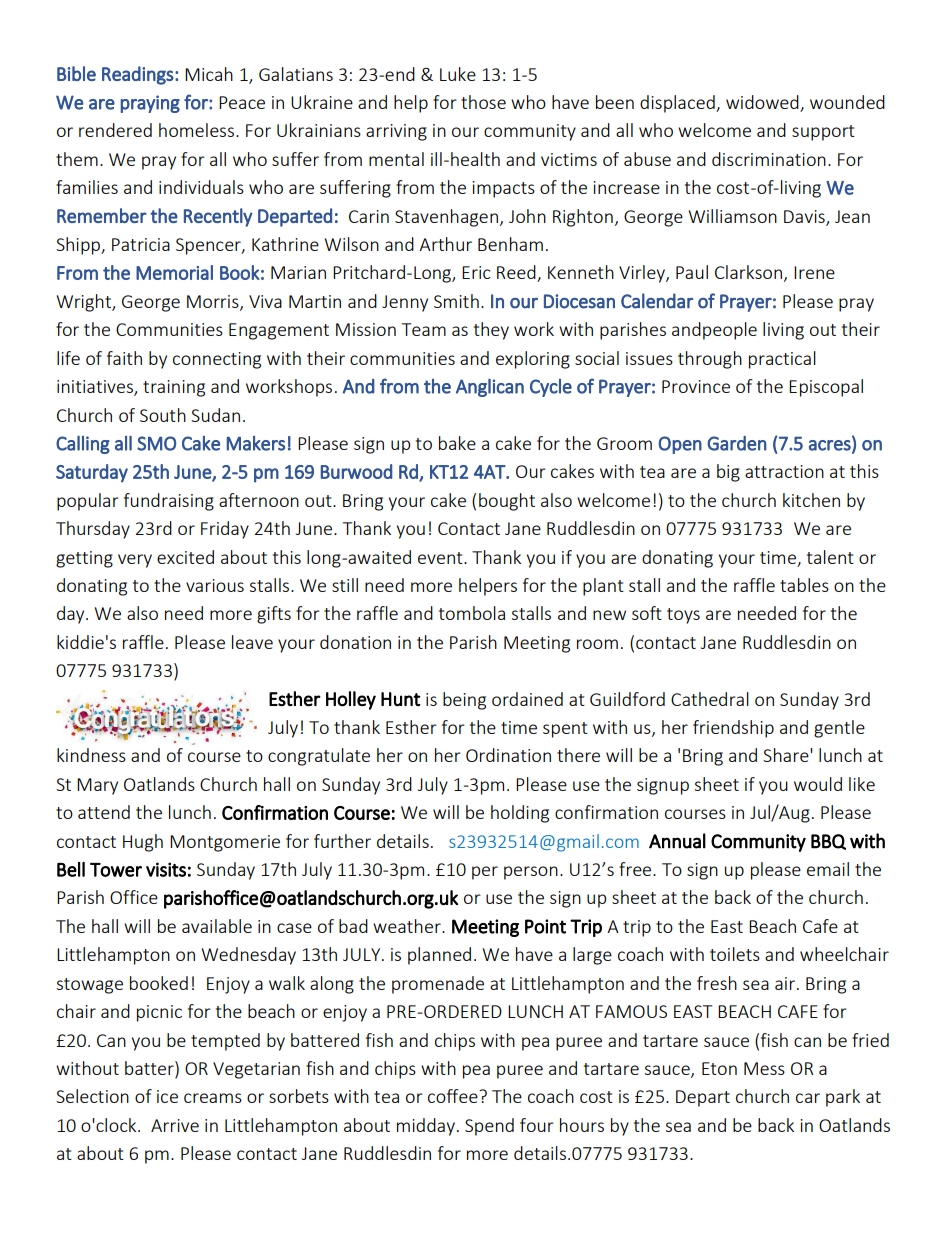 This page has width=952, height=1233. Describe the element at coordinates (124, 358) in the page. I see `faith` at that location.
